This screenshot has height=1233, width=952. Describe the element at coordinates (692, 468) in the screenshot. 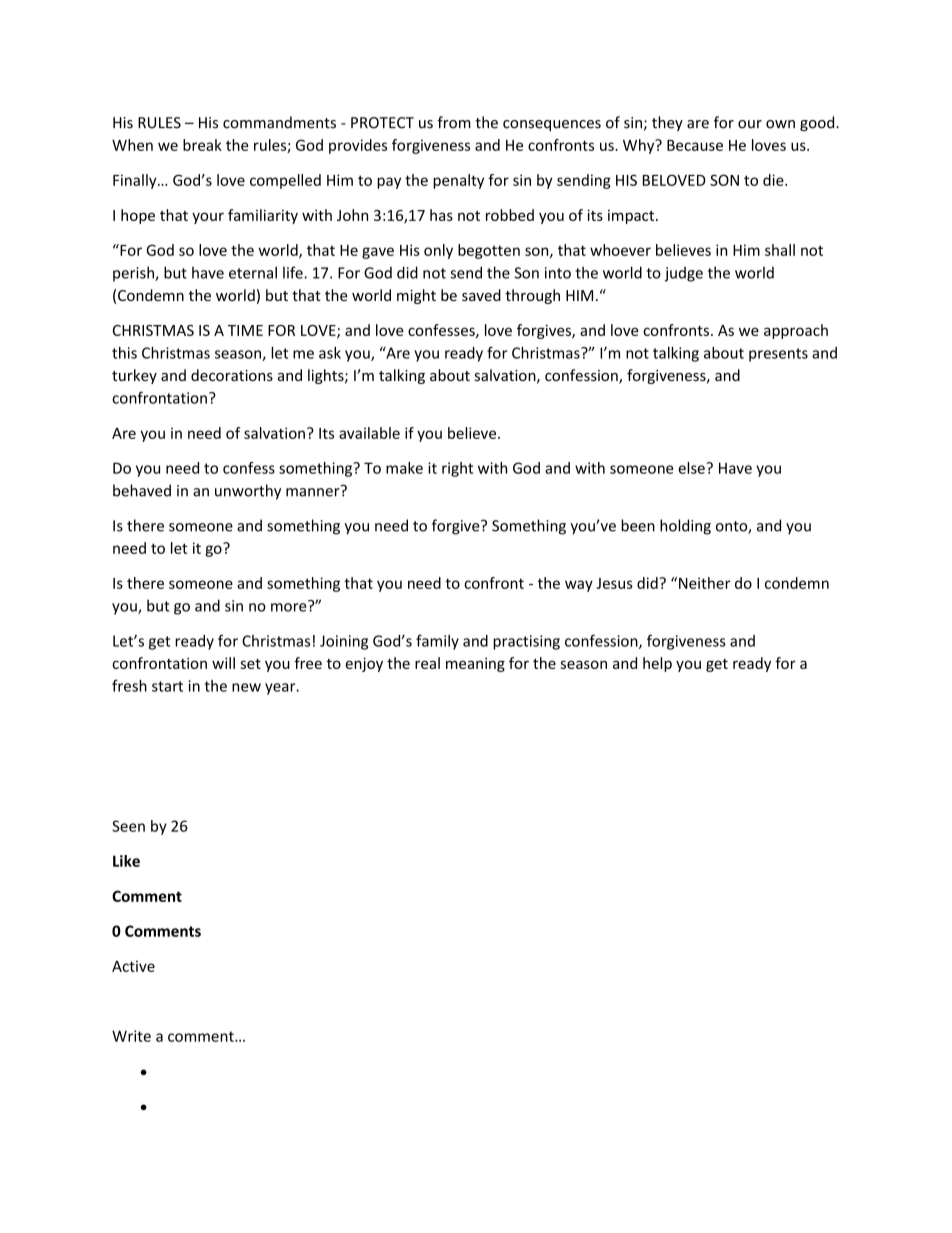

I see `else` at that location.
